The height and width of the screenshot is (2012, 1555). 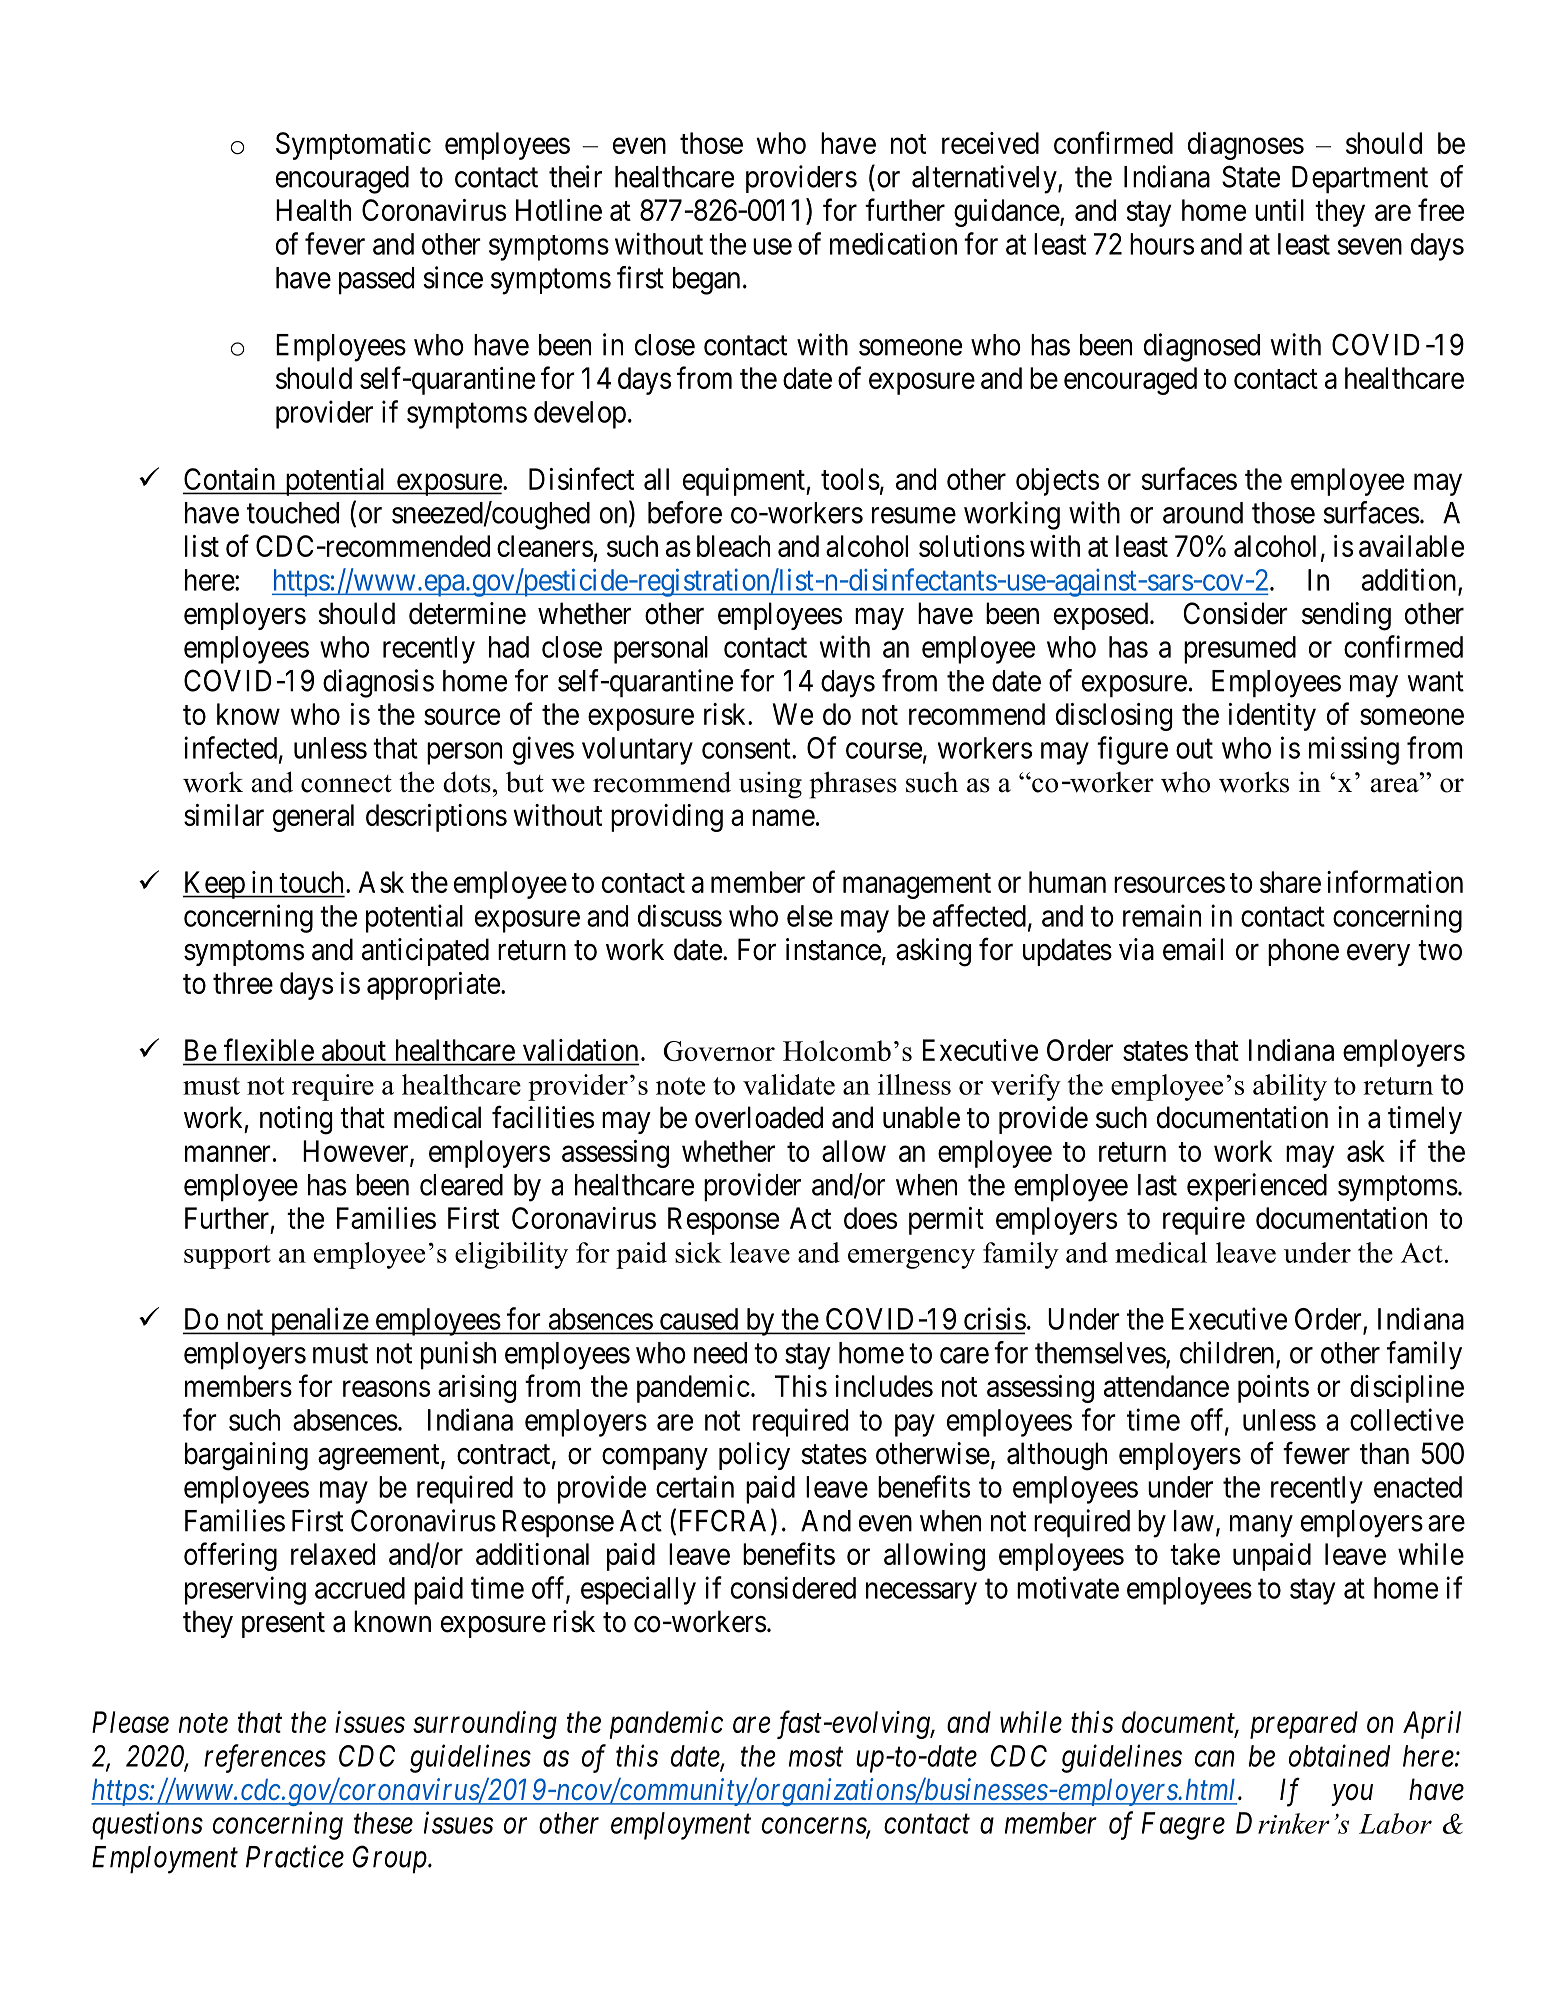 What do you see at coordinates (893, 243) in the screenshot?
I see `medication` at bounding box center [893, 243].
